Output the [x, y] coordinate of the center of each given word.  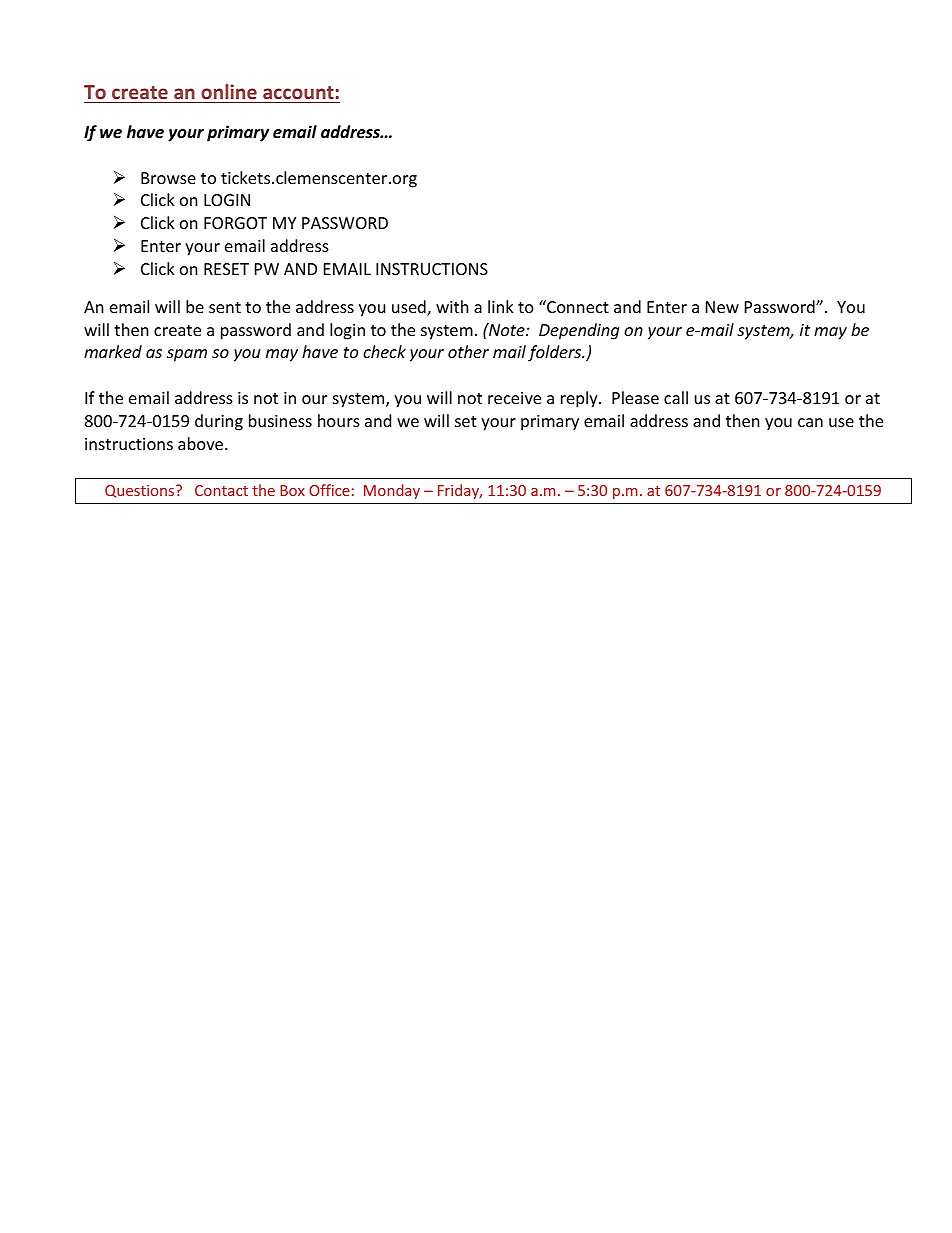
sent [225, 307]
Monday [392, 491]
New [722, 307]
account [298, 92]
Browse [168, 178]
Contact [221, 490]
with [452, 306]
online [229, 91]
